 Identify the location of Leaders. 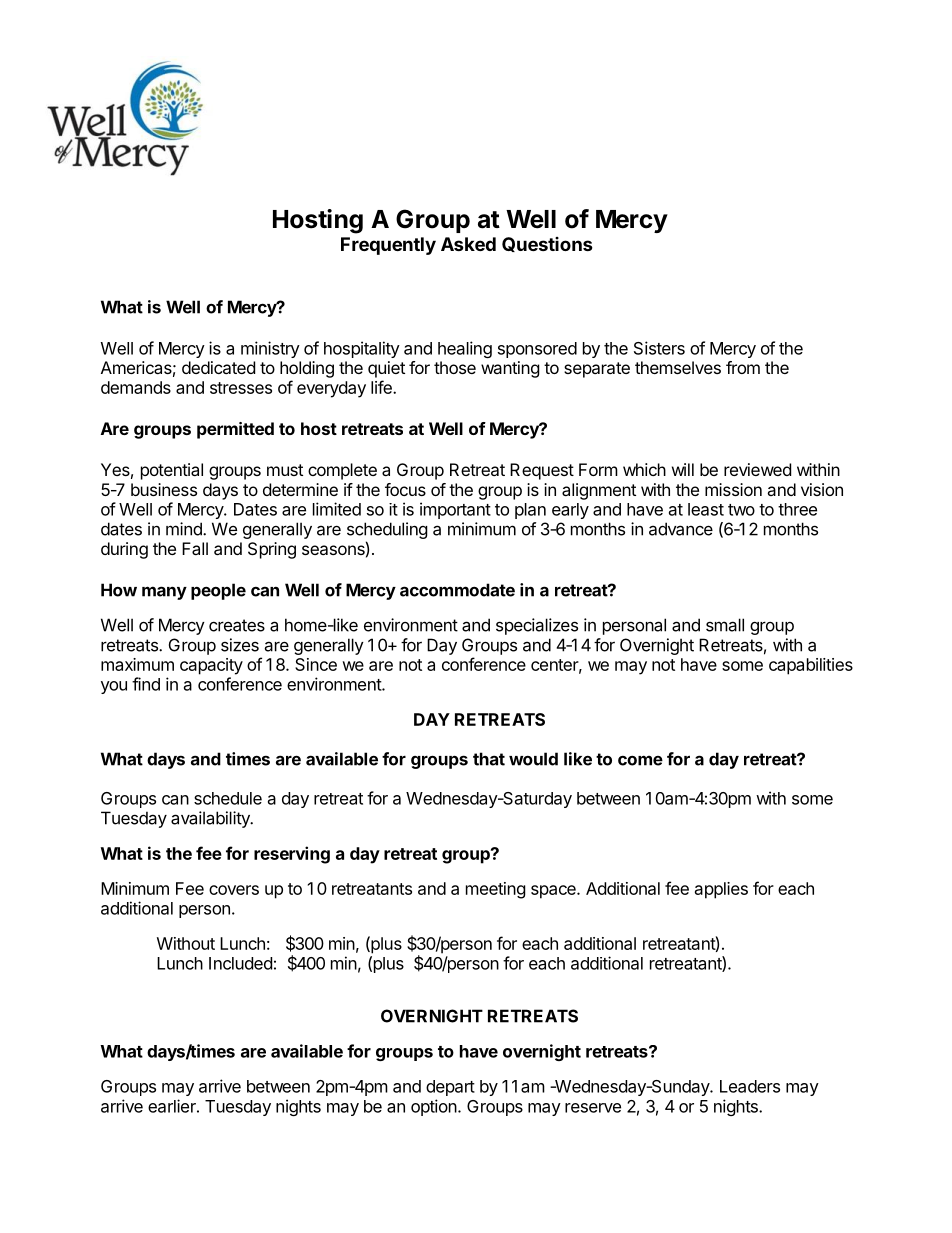
(750, 1086).
